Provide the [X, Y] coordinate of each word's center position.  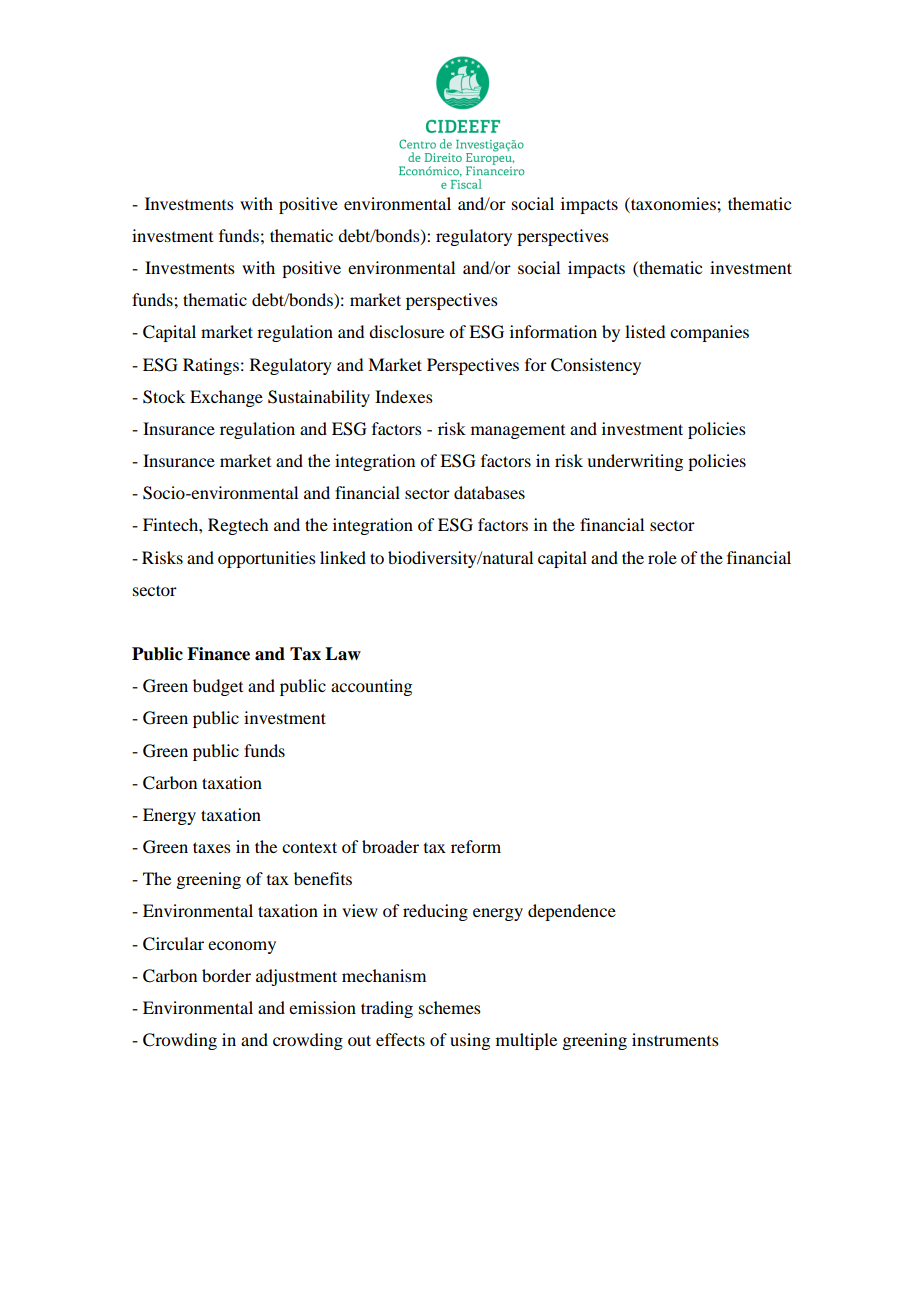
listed [645, 331]
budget [218, 687]
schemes [450, 1007]
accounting [371, 687]
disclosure [406, 331]
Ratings [211, 366]
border [226, 975]
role [662, 557]
